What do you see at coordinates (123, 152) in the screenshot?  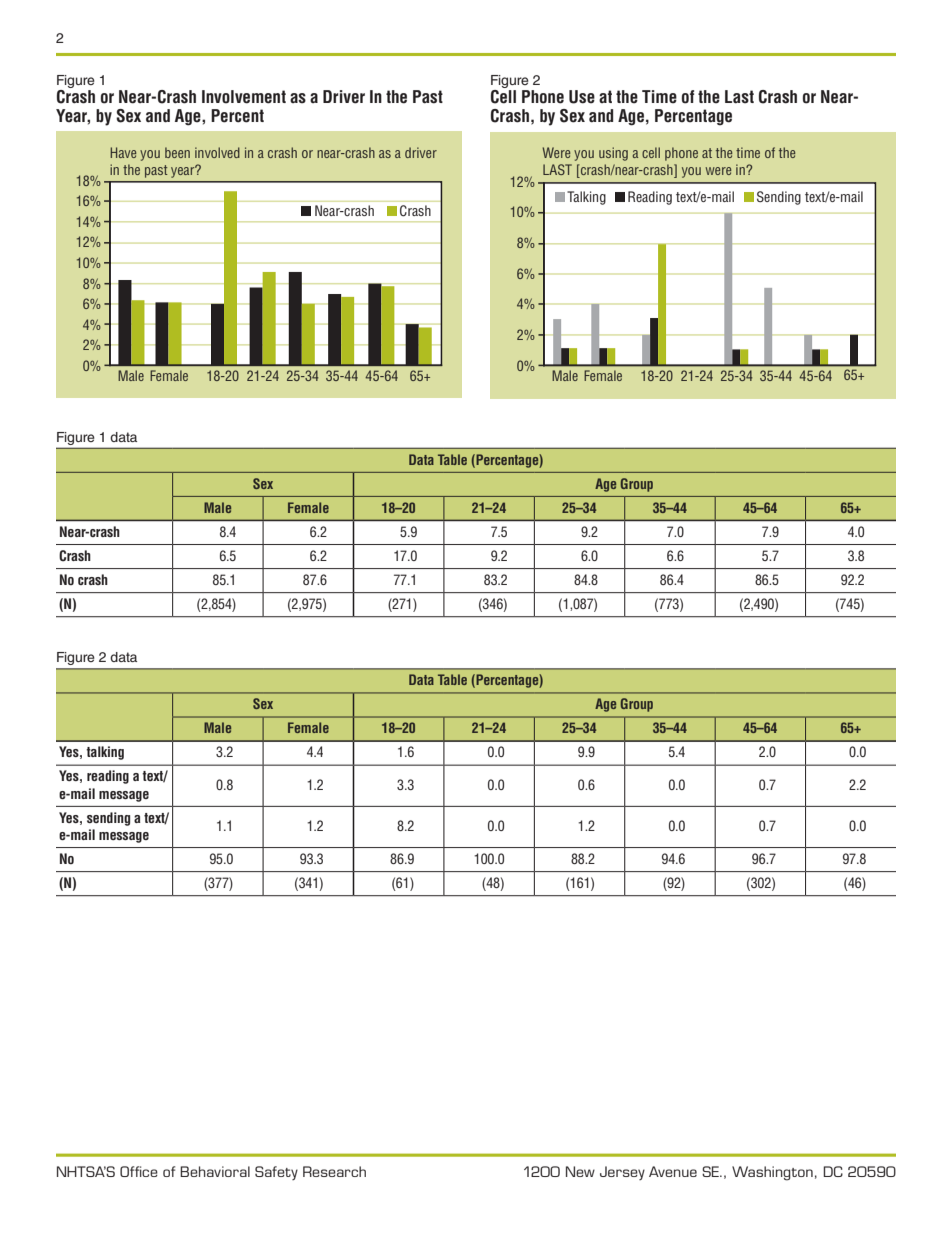 I see `Have` at bounding box center [123, 152].
